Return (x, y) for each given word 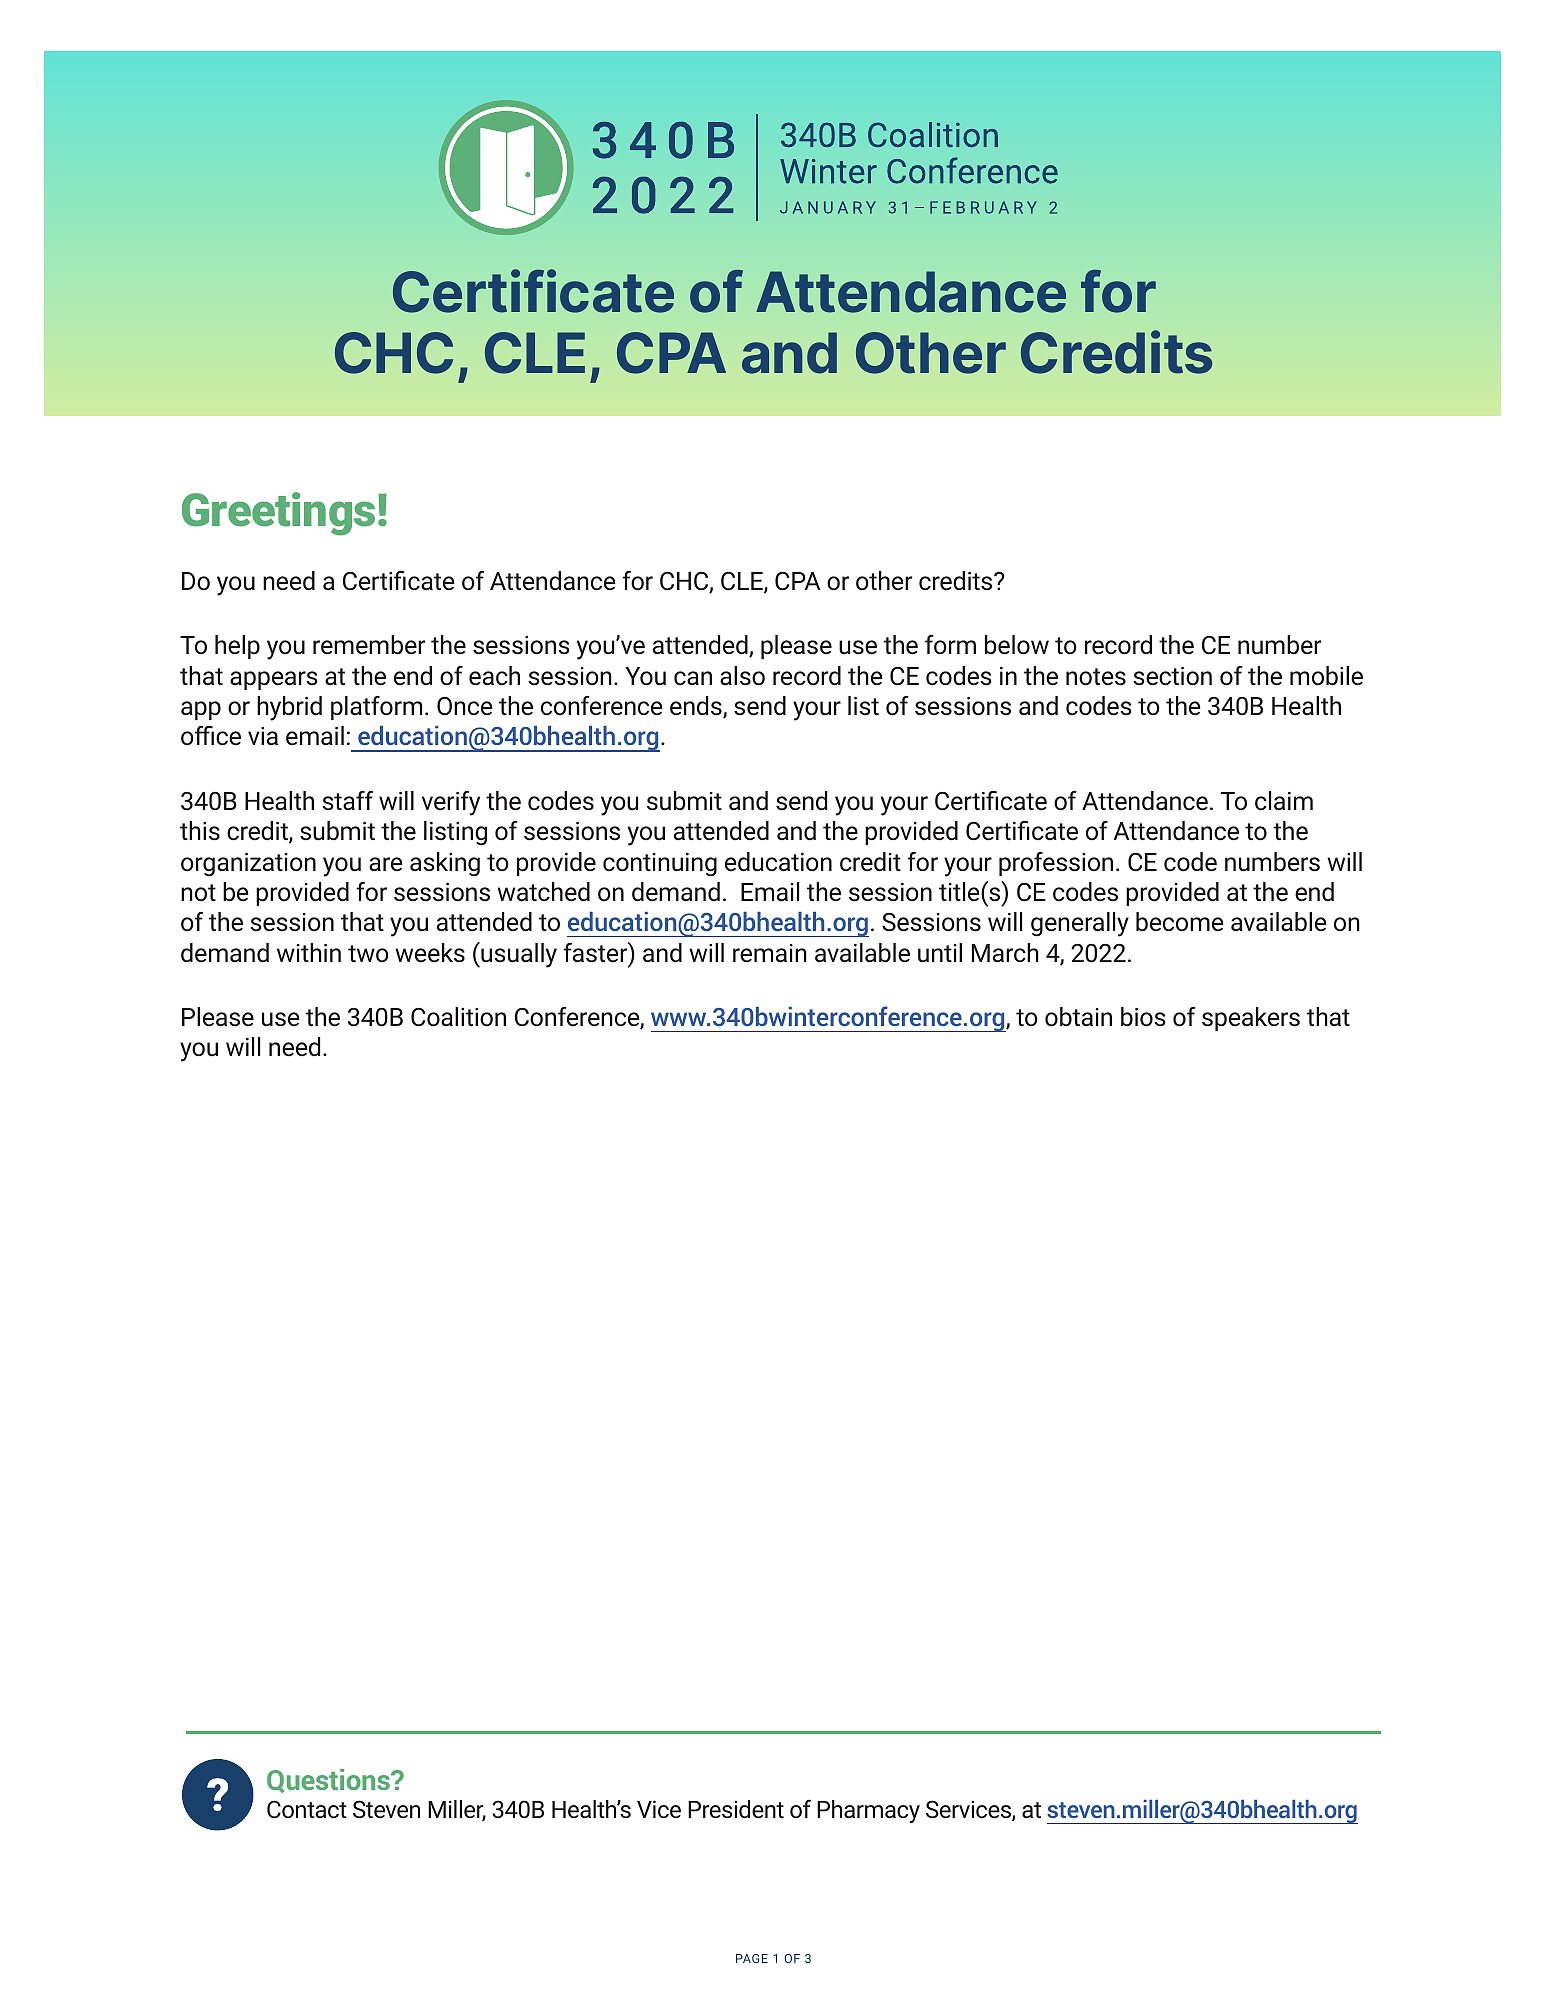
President (736, 1809)
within (309, 952)
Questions (329, 1781)
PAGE (752, 1958)
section (1172, 676)
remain (770, 953)
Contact (307, 1809)
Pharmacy (868, 1811)
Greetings (278, 514)
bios (1143, 1017)
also (742, 676)
